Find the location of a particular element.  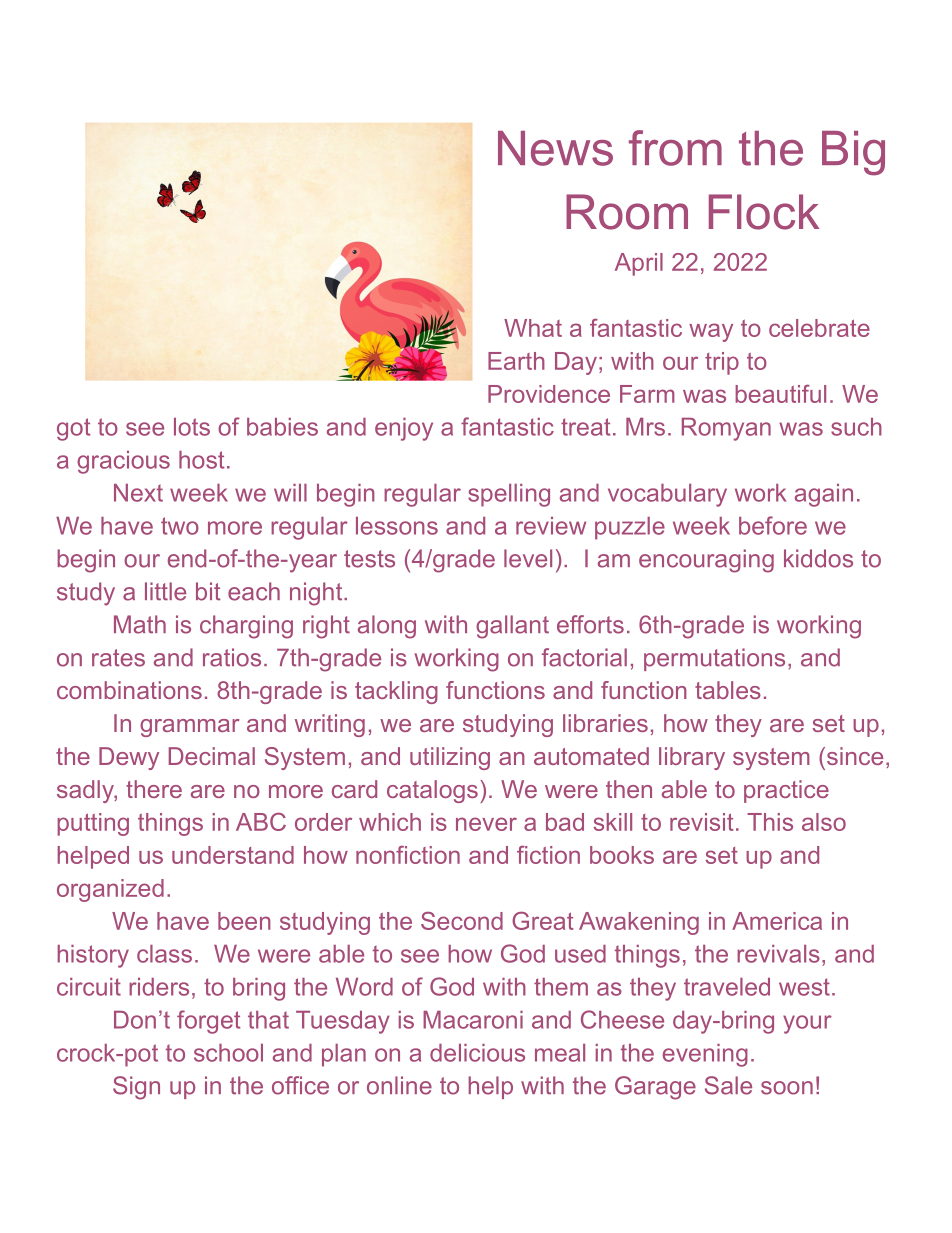

Flock is located at coordinates (764, 212).
